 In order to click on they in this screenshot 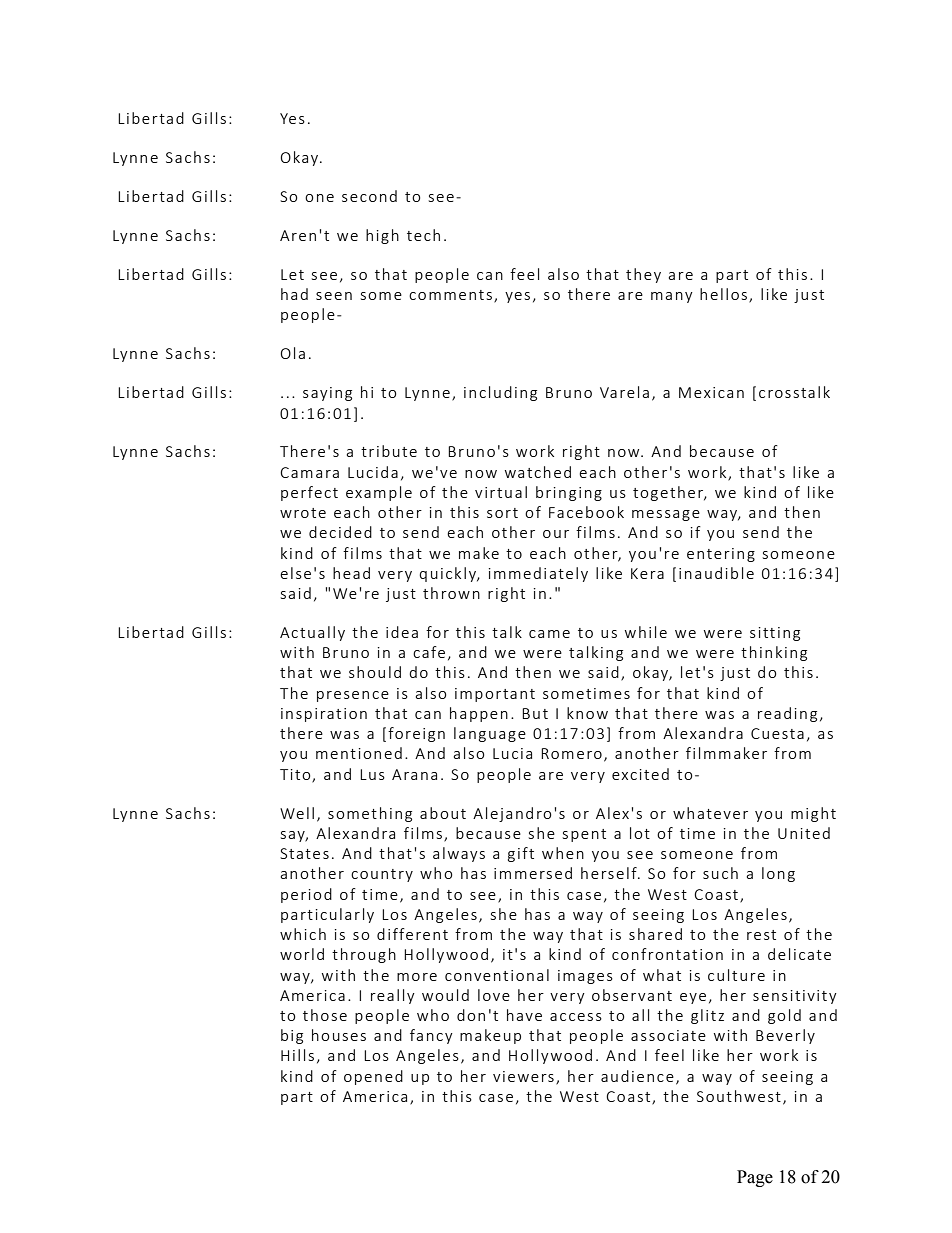, I will do `click(643, 275)`.
